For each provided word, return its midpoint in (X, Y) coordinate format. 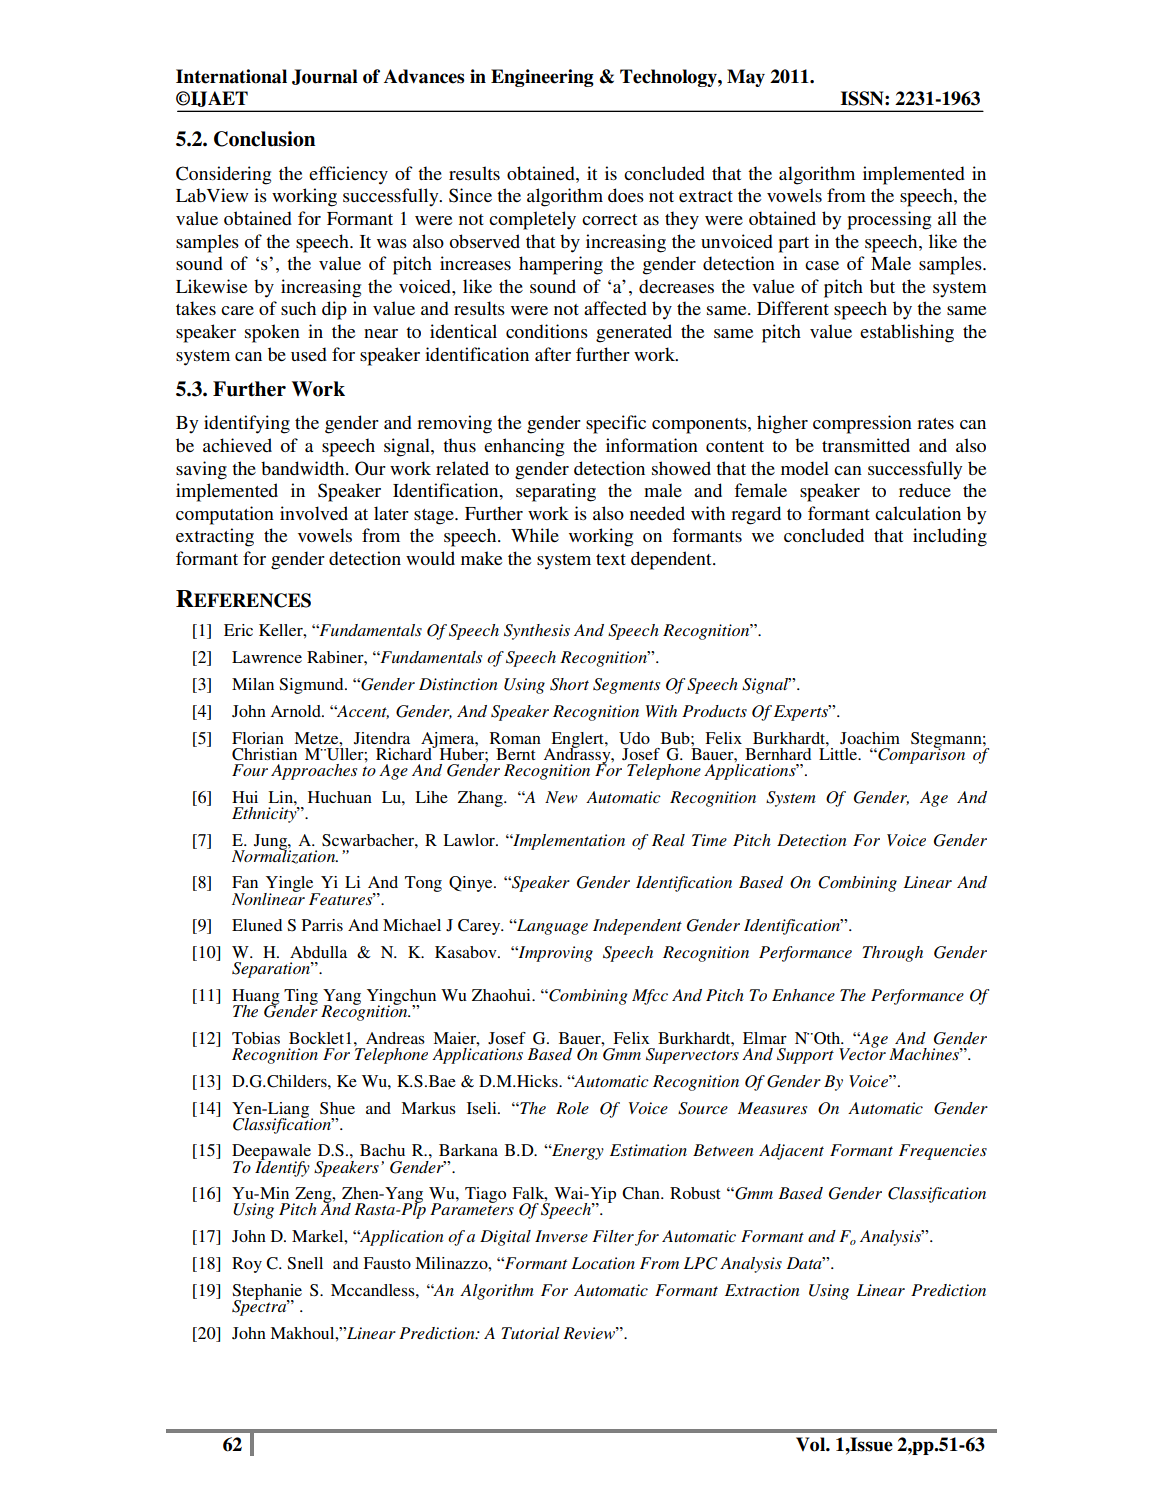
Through (892, 954)
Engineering (542, 78)
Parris (322, 925)
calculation (918, 513)
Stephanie (267, 1293)
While (535, 535)
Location (603, 1263)
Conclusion (264, 139)
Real (668, 840)
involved (314, 513)
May (746, 78)
